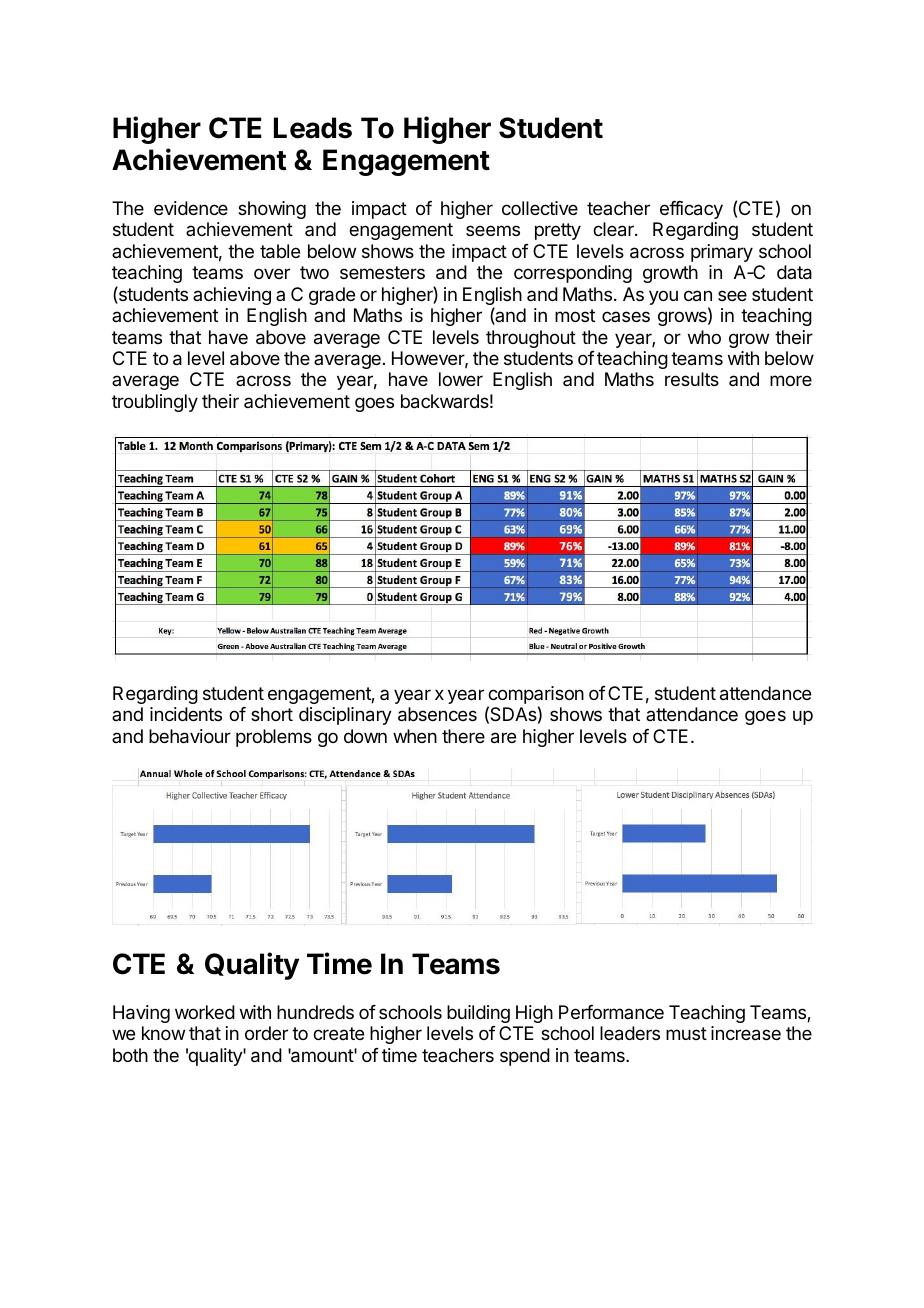  What do you see at coordinates (540, 208) in the image?
I see `collective` at bounding box center [540, 208].
